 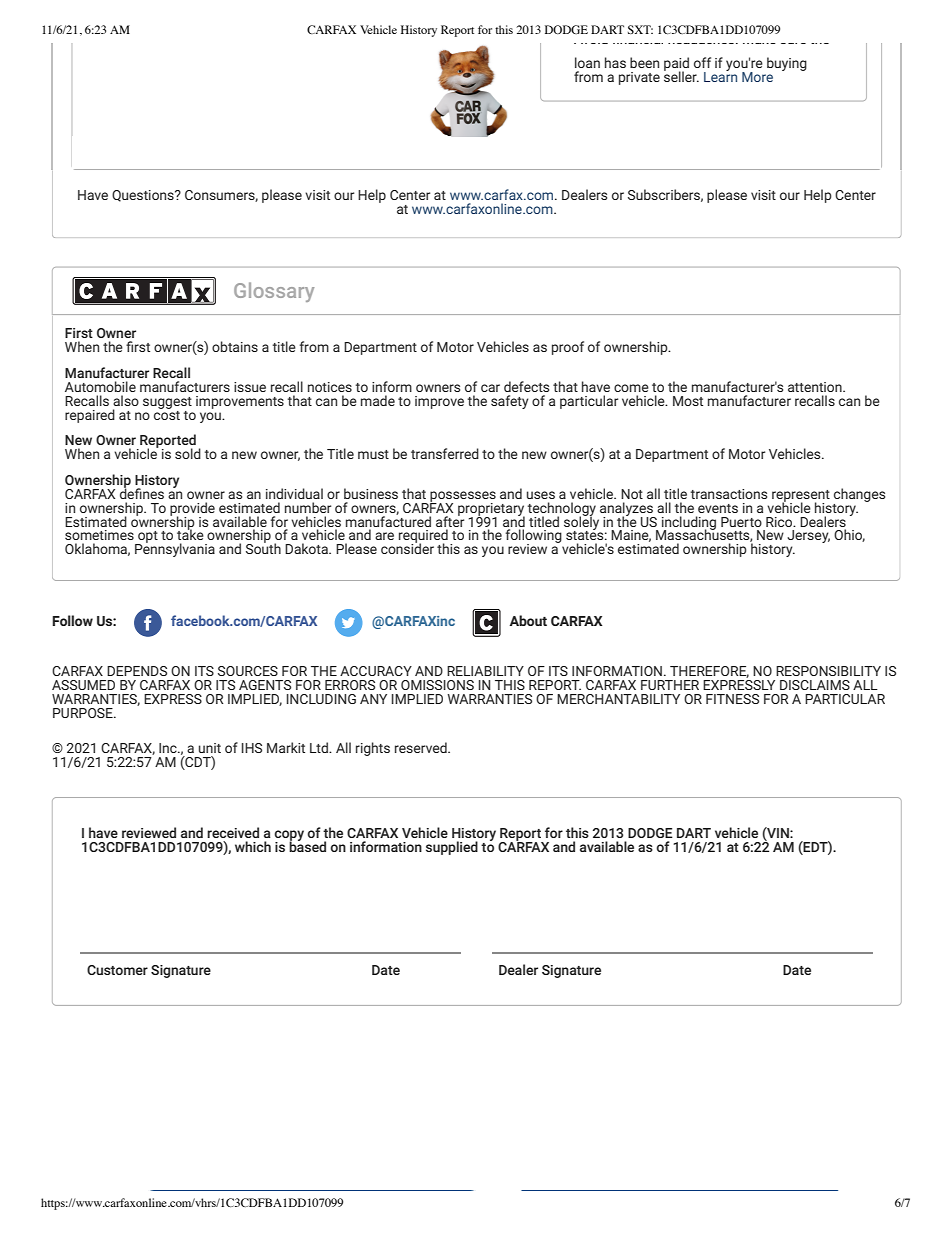 I want to click on Rico, so click(x=780, y=522).
